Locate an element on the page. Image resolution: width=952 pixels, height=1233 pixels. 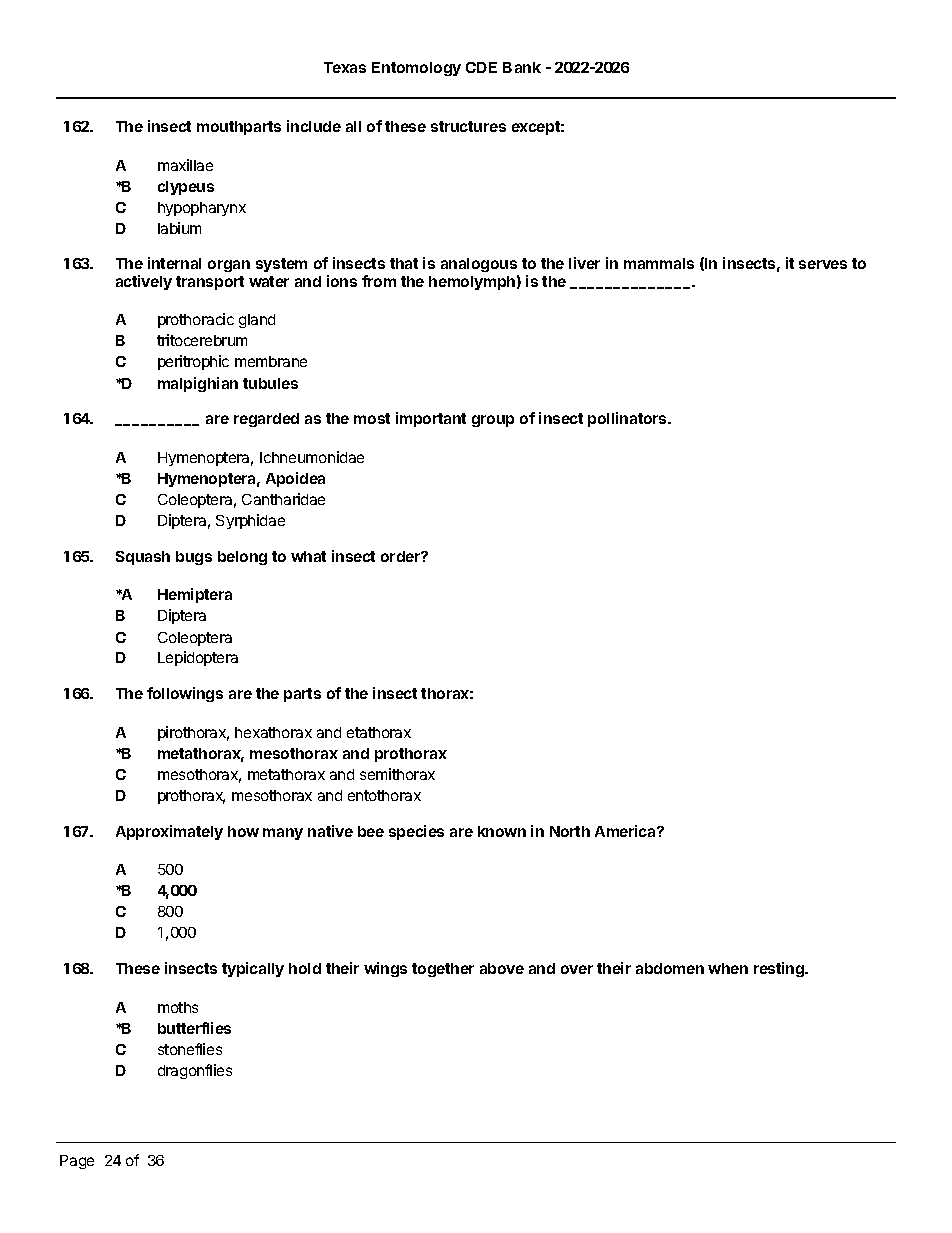
order is located at coordinates (401, 556).
